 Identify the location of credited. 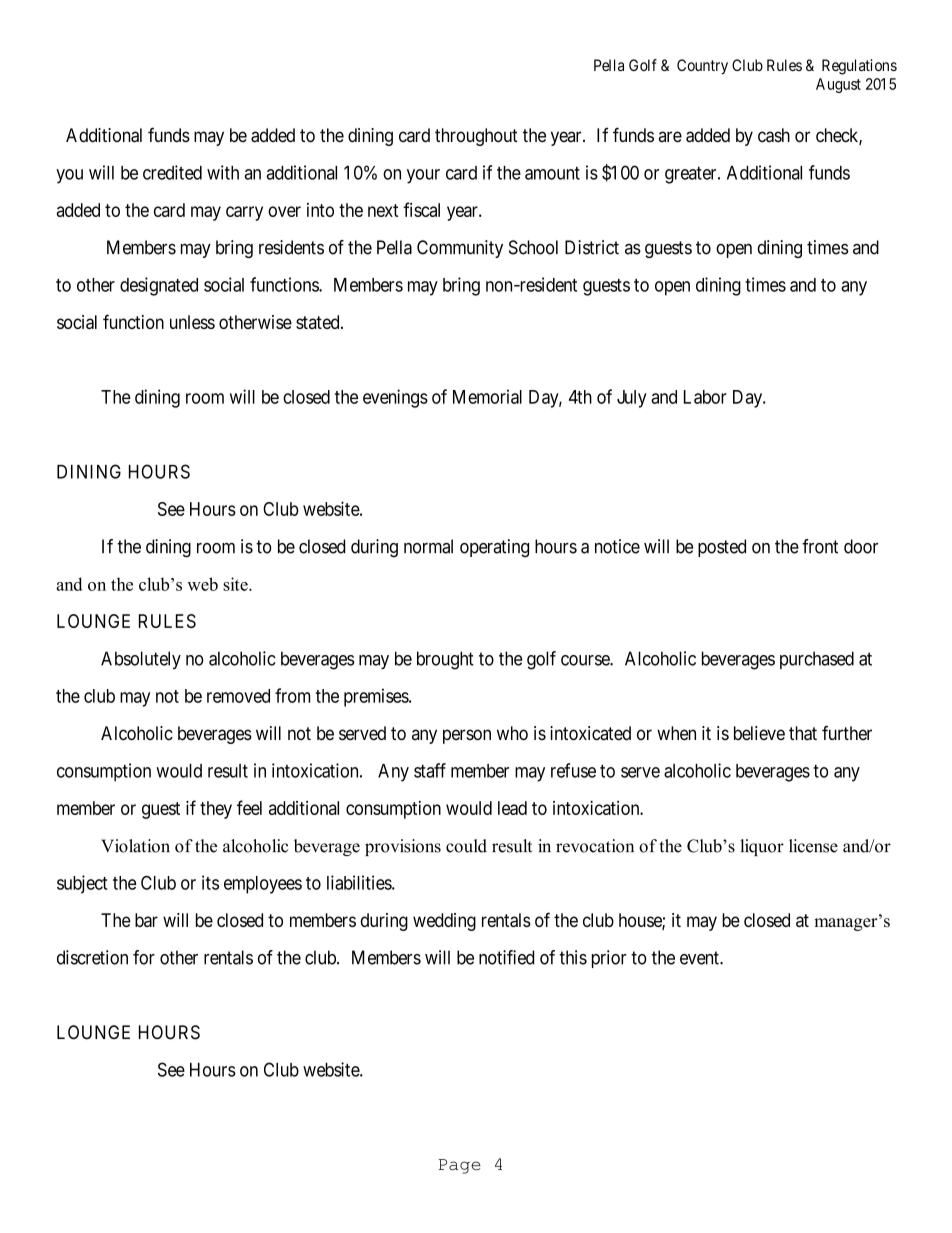
(172, 172).
